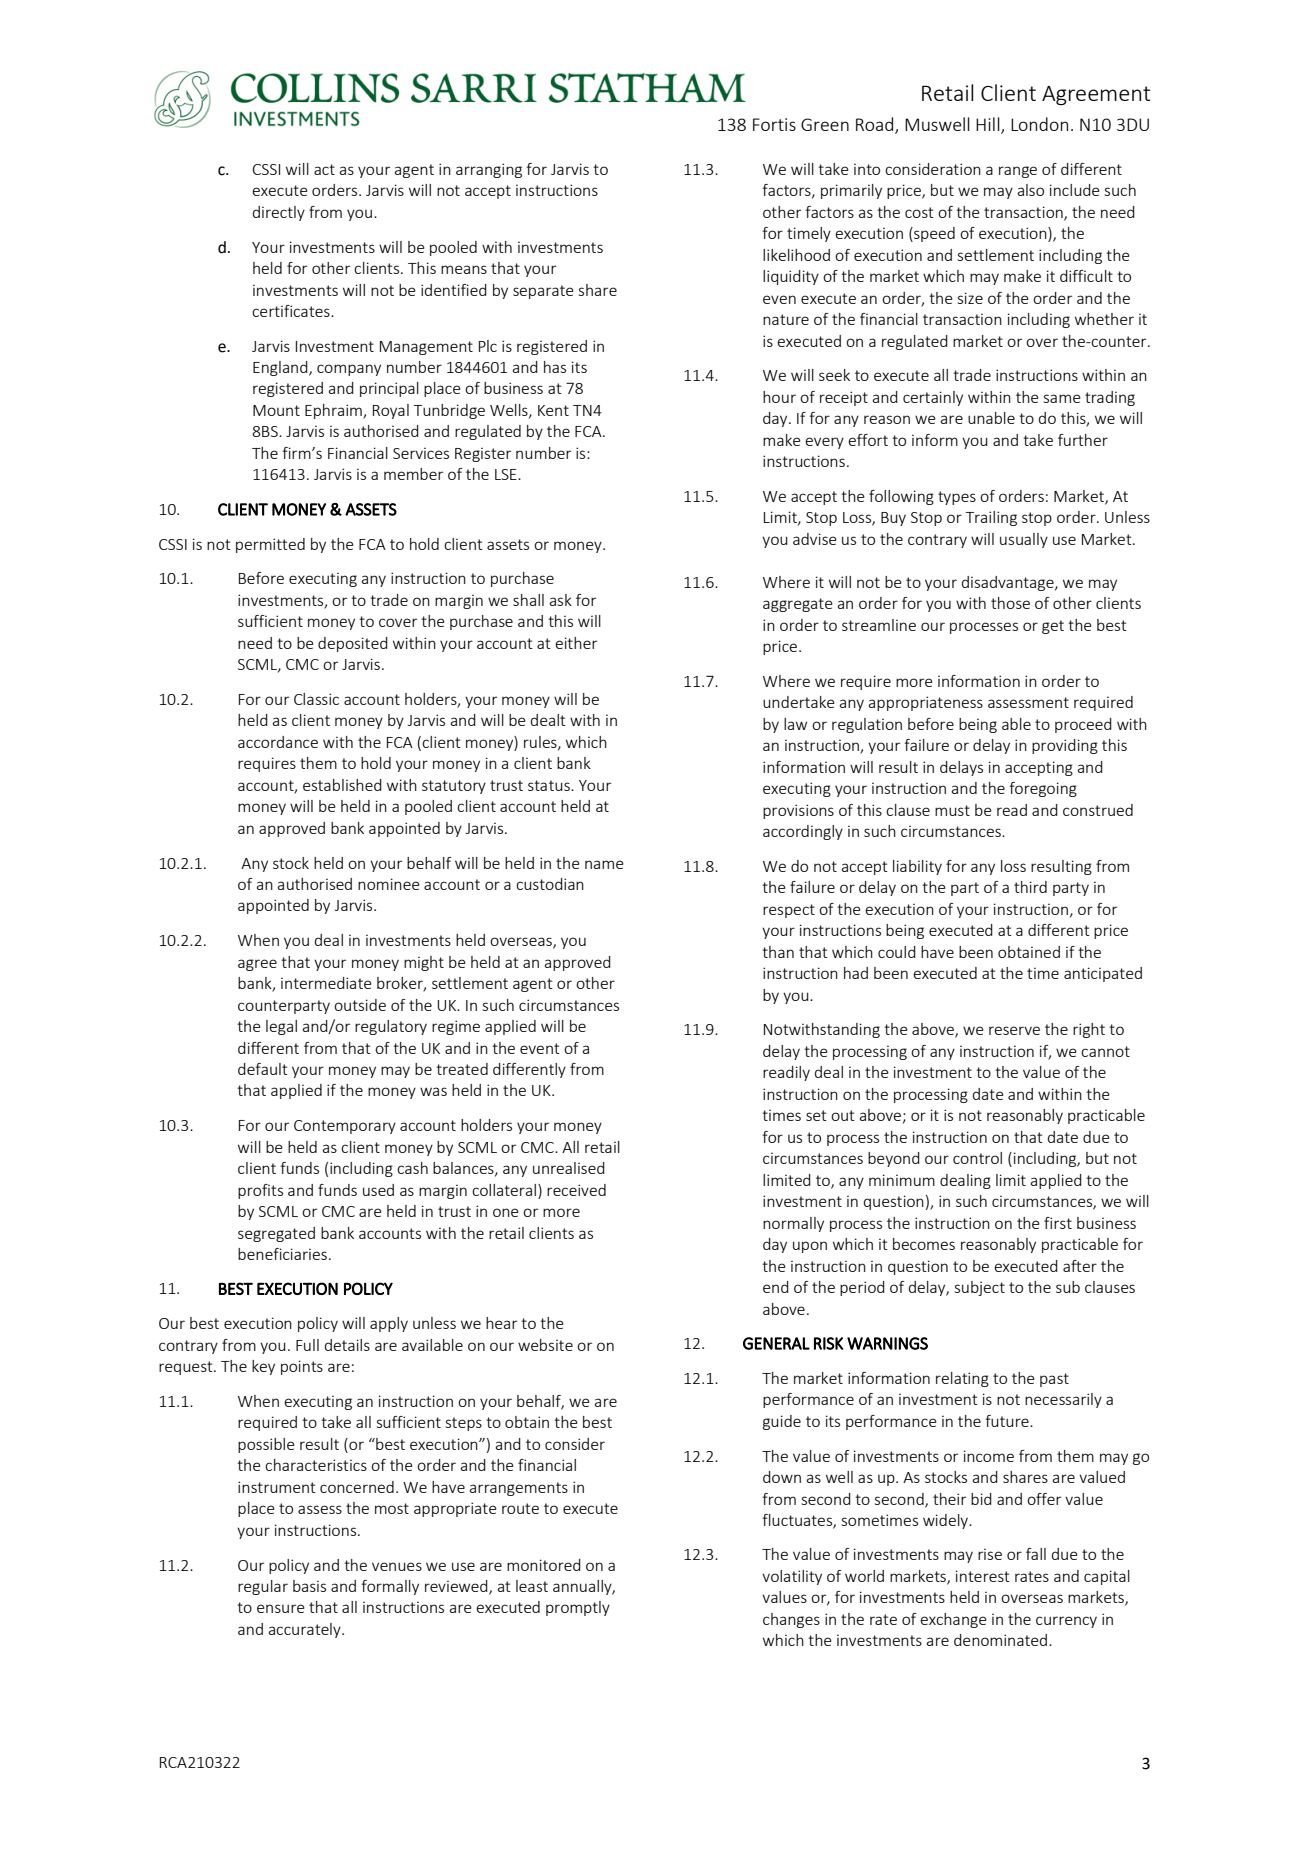 The width and height of the screenshot is (1309, 1851). Describe the element at coordinates (309, 1586) in the screenshot. I see `basis` at that location.
